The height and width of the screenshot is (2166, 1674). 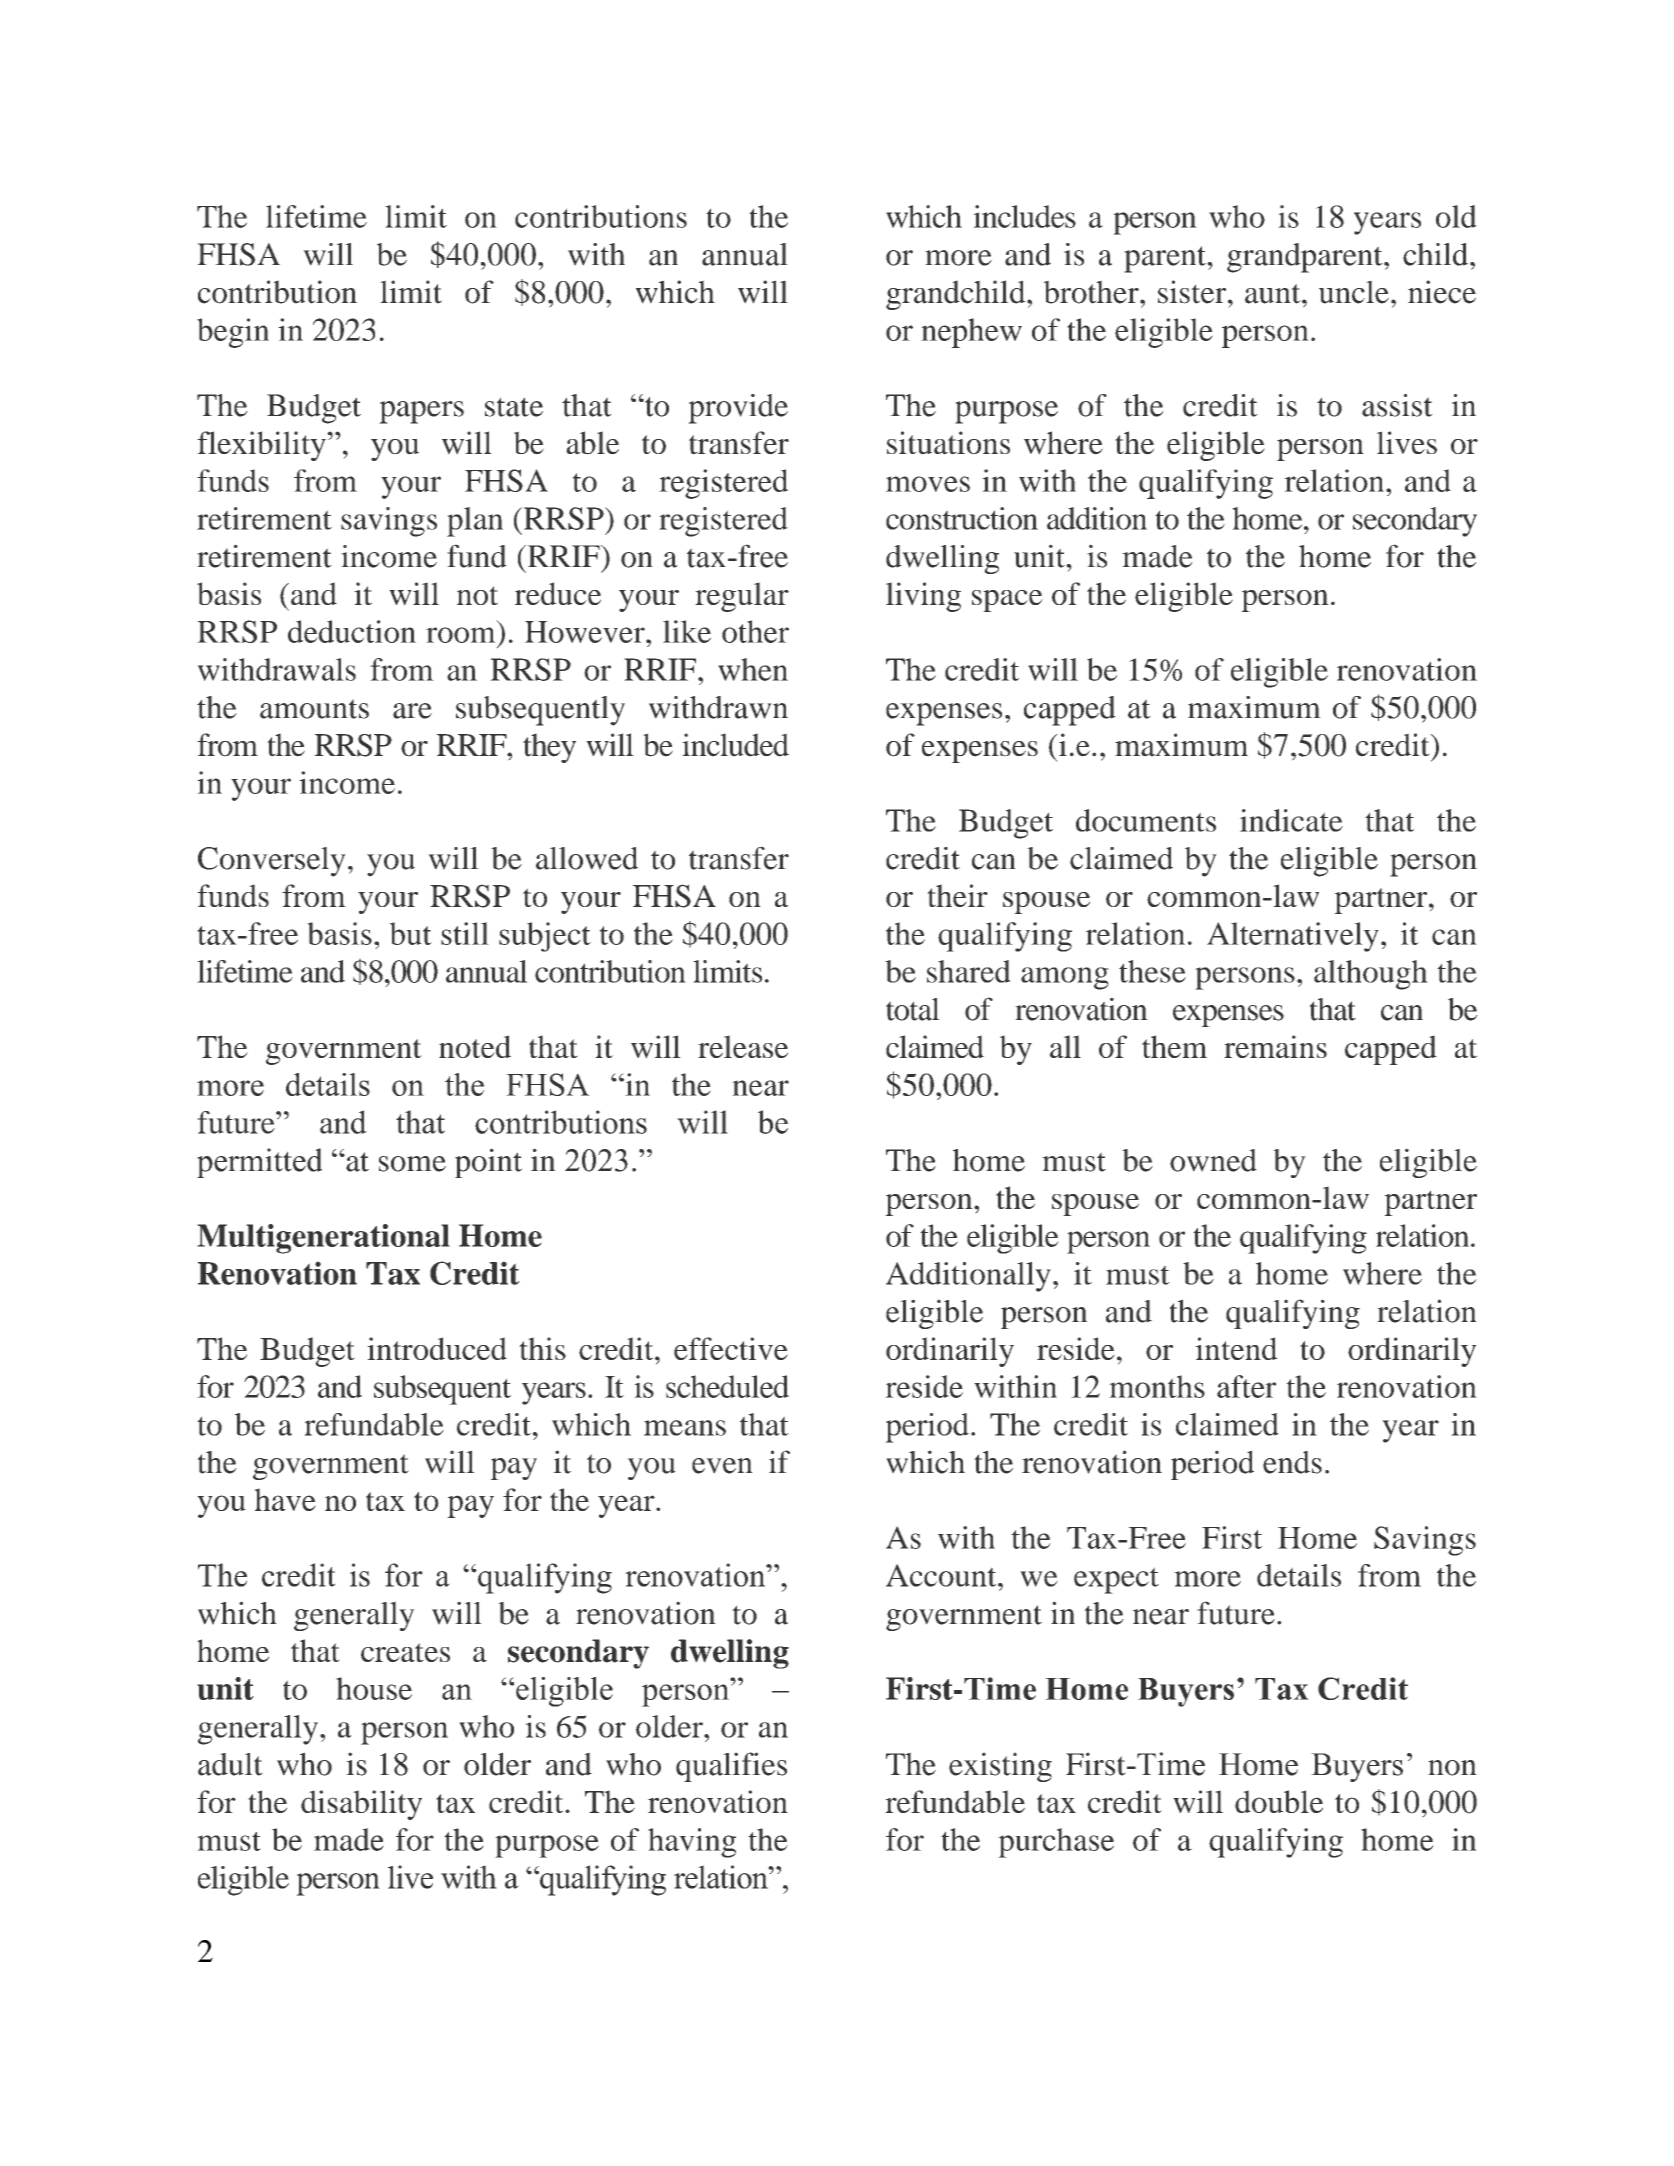 What do you see at coordinates (753, 669) in the screenshot?
I see `when` at bounding box center [753, 669].
